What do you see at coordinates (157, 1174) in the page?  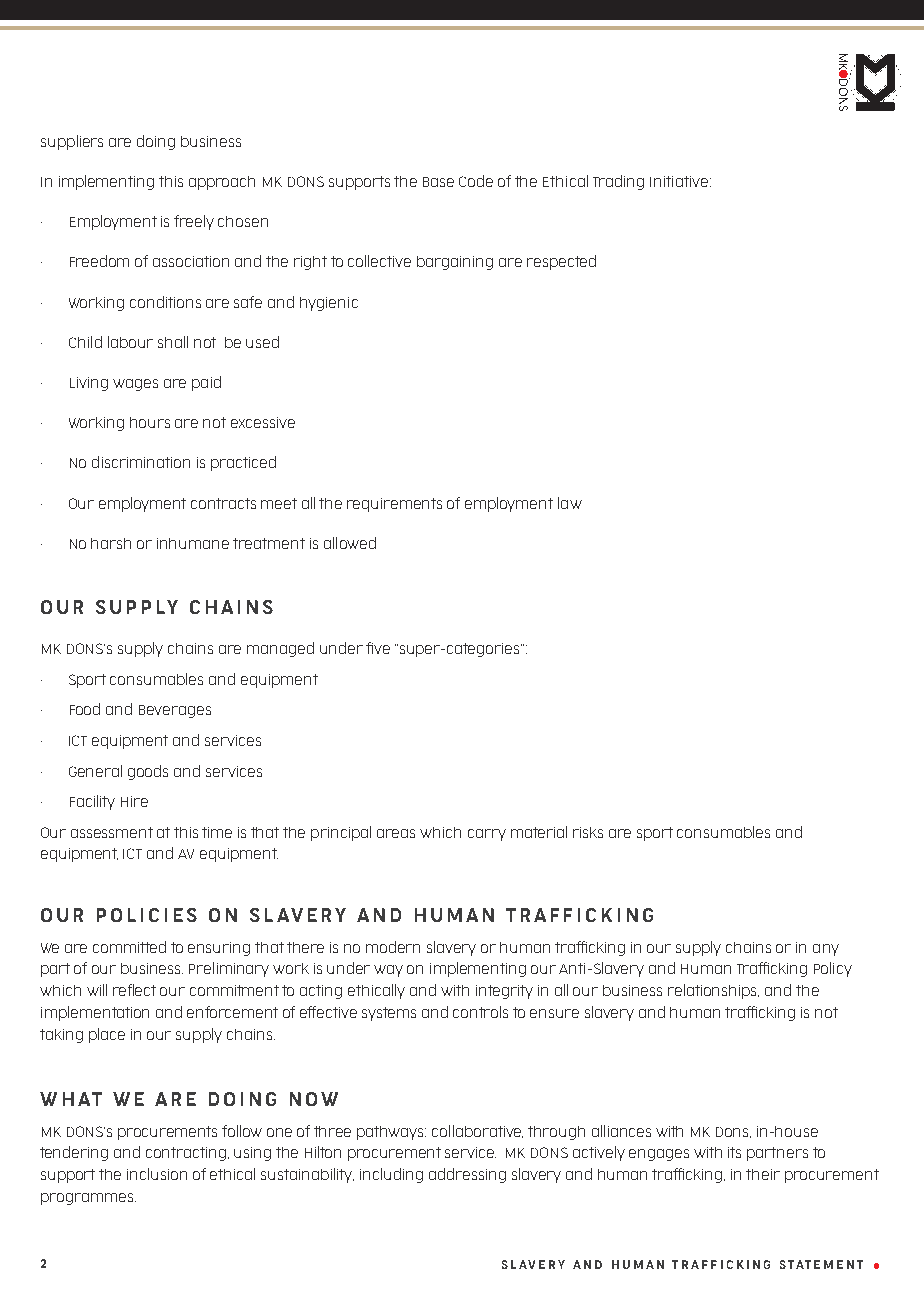 I see `inclusion` at bounding box center [157, 1174].
